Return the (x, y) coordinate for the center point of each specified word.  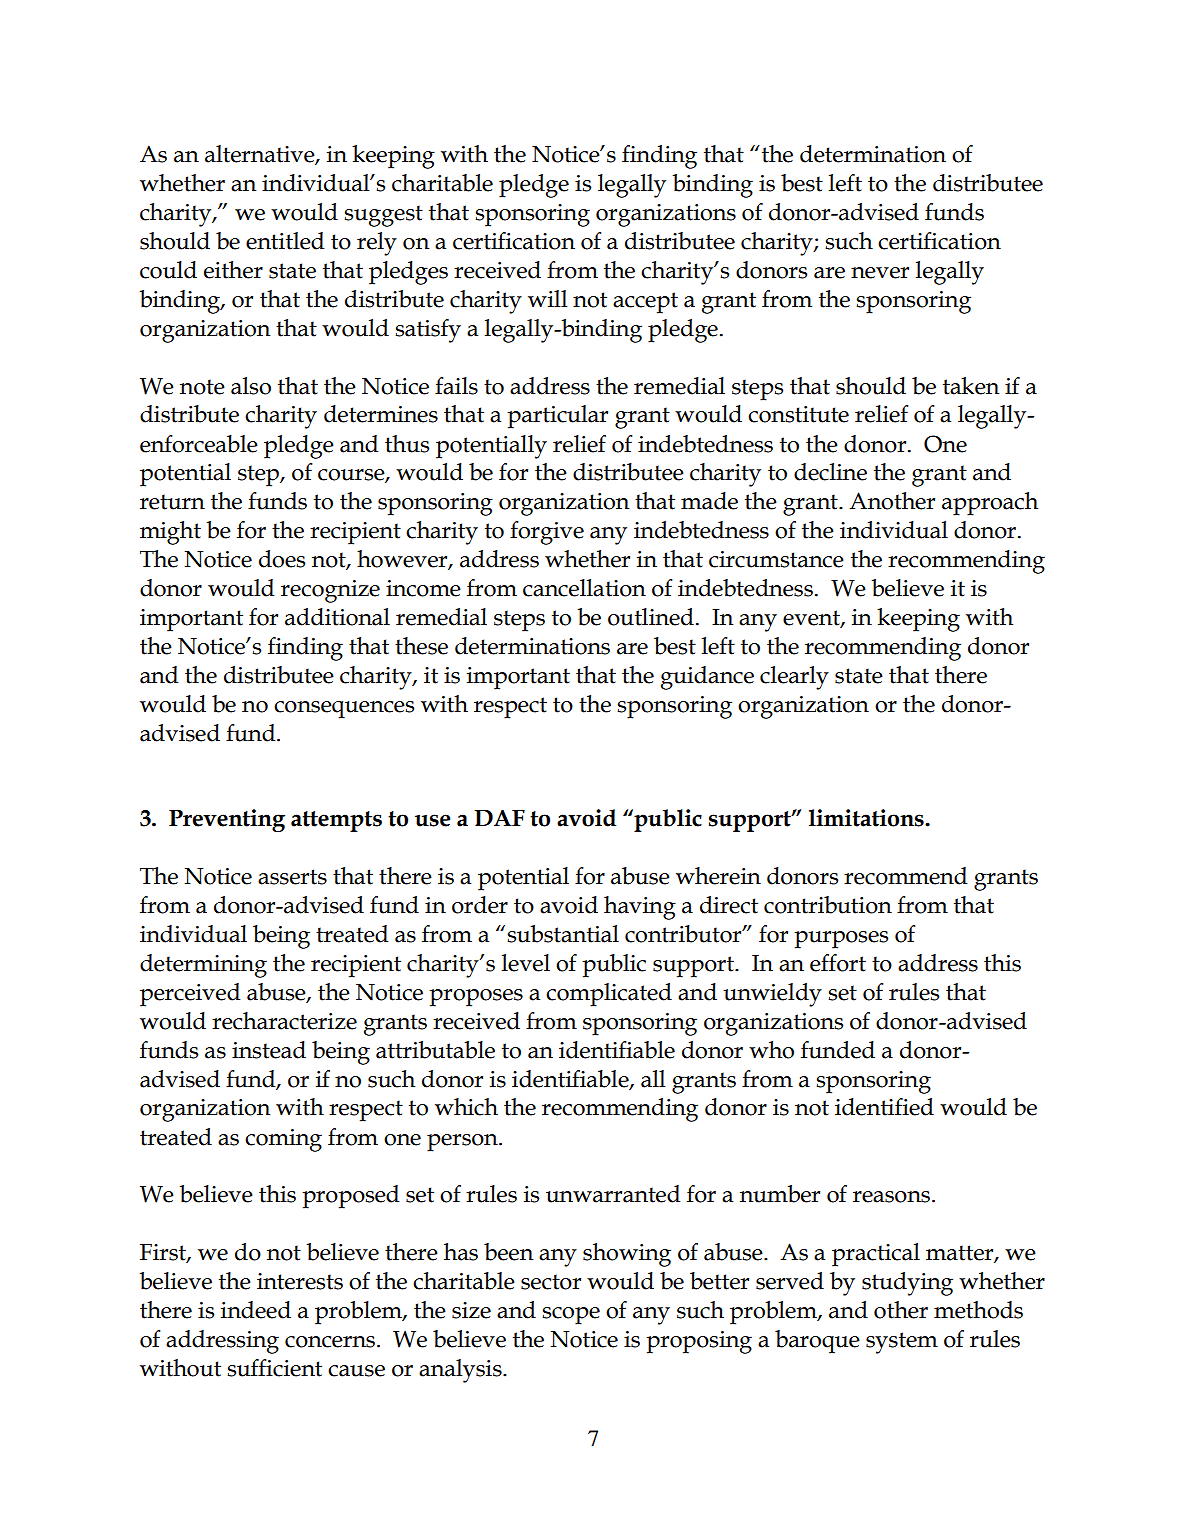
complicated (609, 995)
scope (571, 1316)
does (282, 559)
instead (269, 1050)
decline (830, 472)
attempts (336, 821)
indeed (256, 1310)
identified (884, 1107)
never (880, 273)
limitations (867, 818)
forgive (547, 533)
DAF (499, 818)
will (548, 298)
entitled (285, 241)
